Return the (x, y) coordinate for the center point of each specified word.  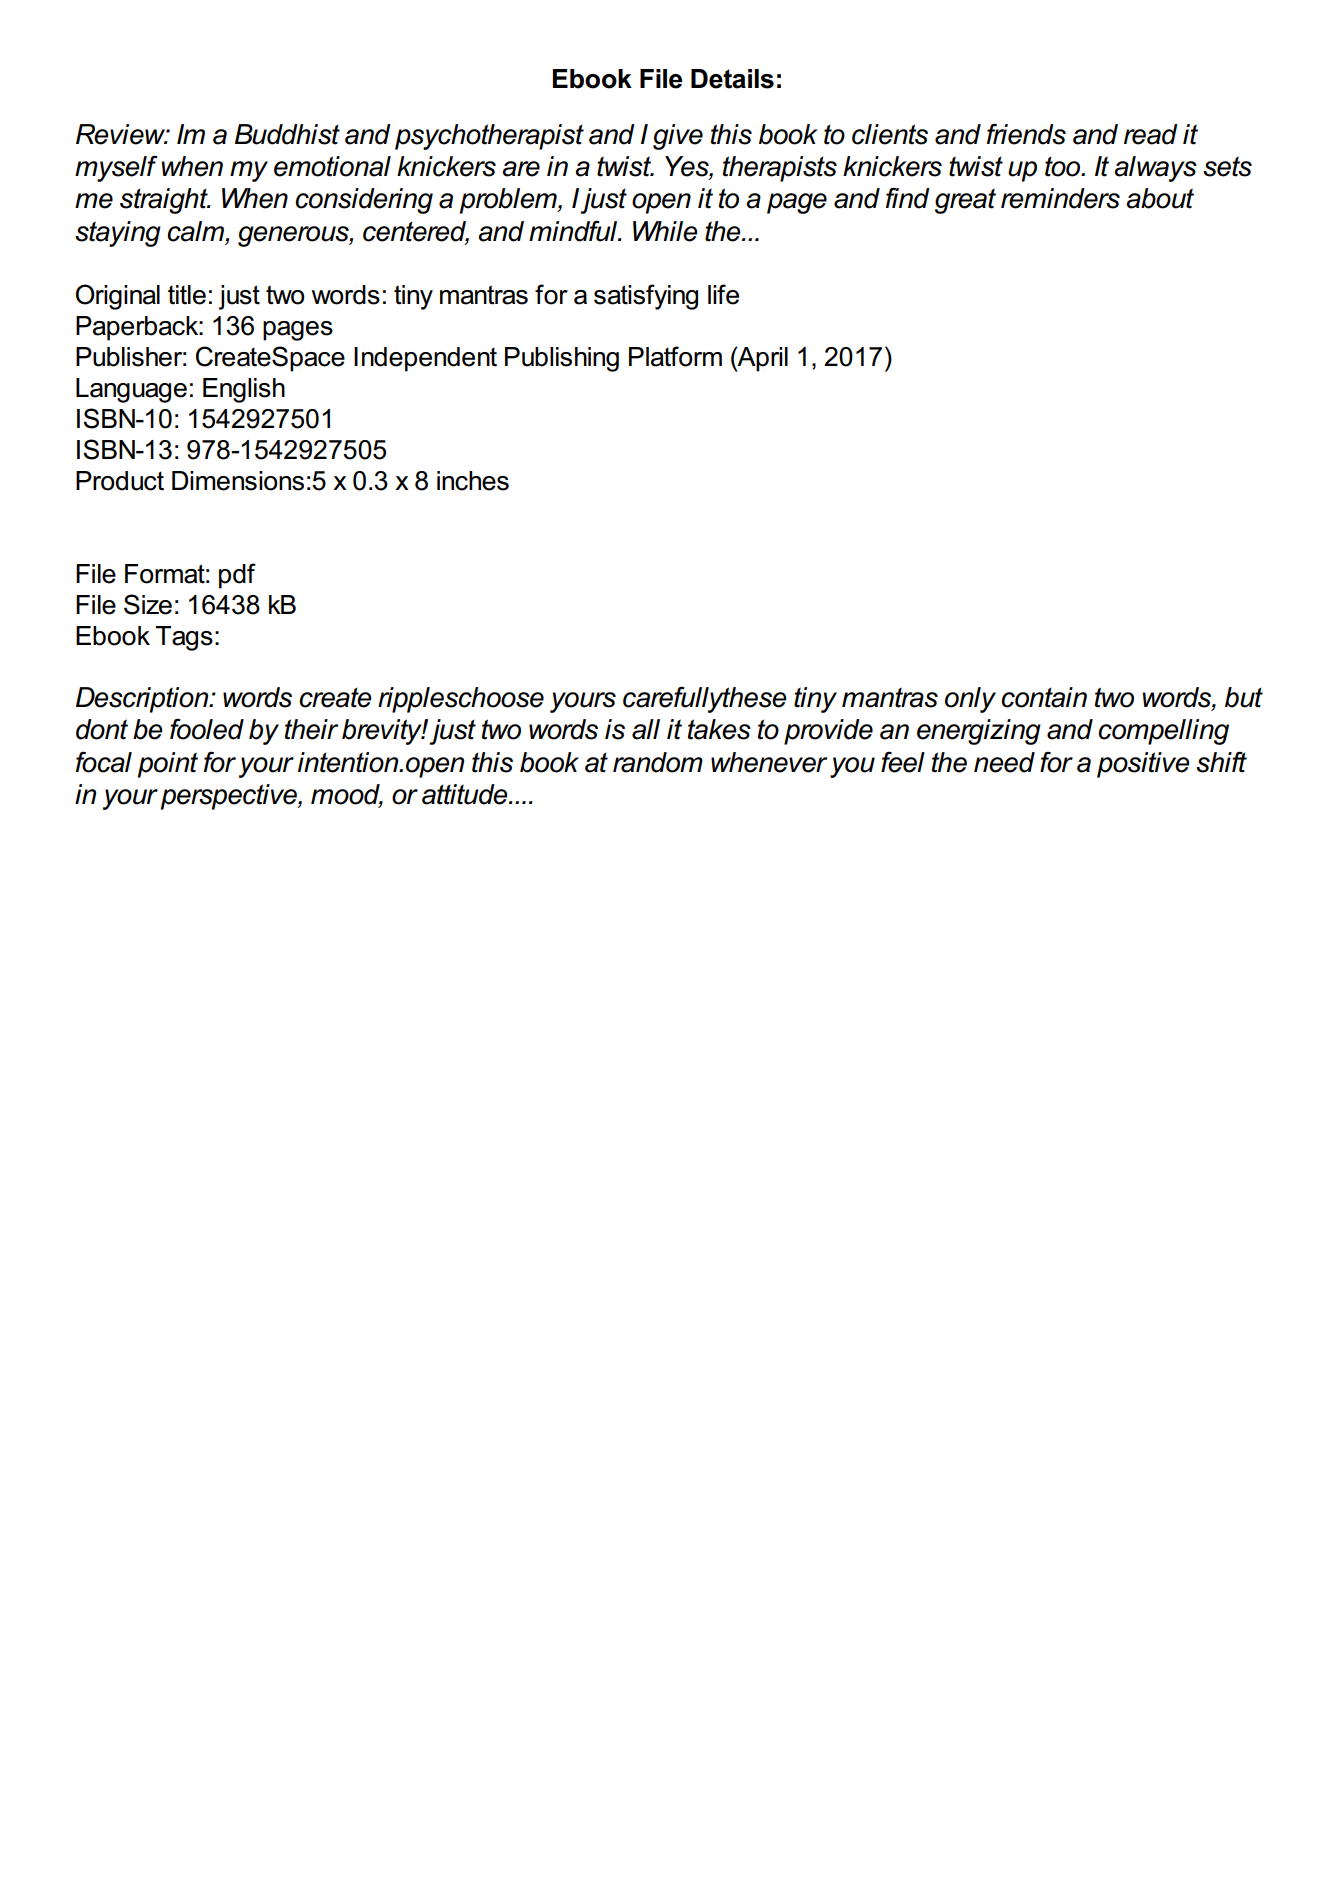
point (168, 765)
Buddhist (287, 134)
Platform (675, 356)
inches (473, 481)
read (1151, 134)
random (658, 762)
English (244, 390)
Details (732, 79)
